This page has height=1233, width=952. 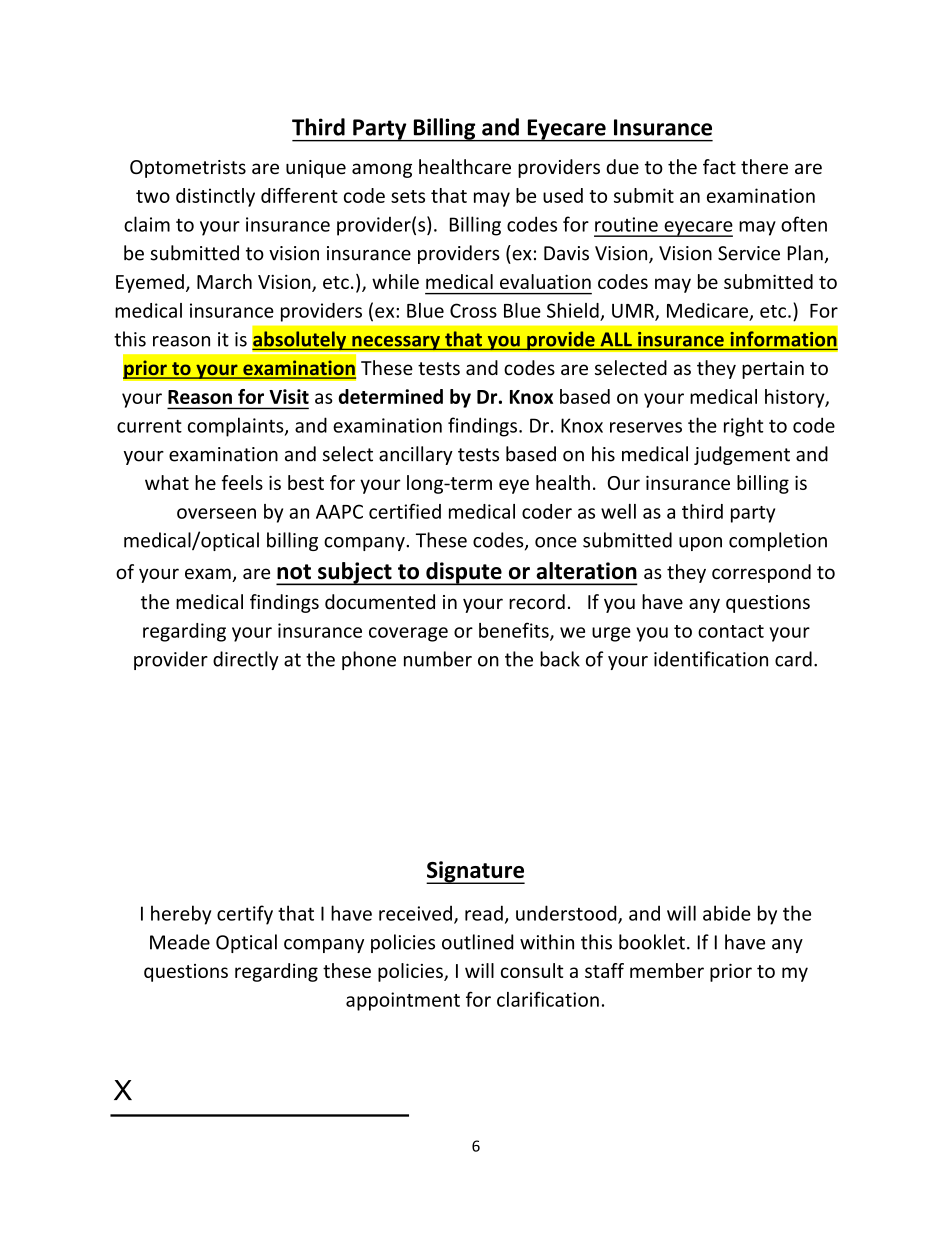 What do you see at coordinates (719, 166) in the page?
I see `fact` at bounding box center [719, 166].
